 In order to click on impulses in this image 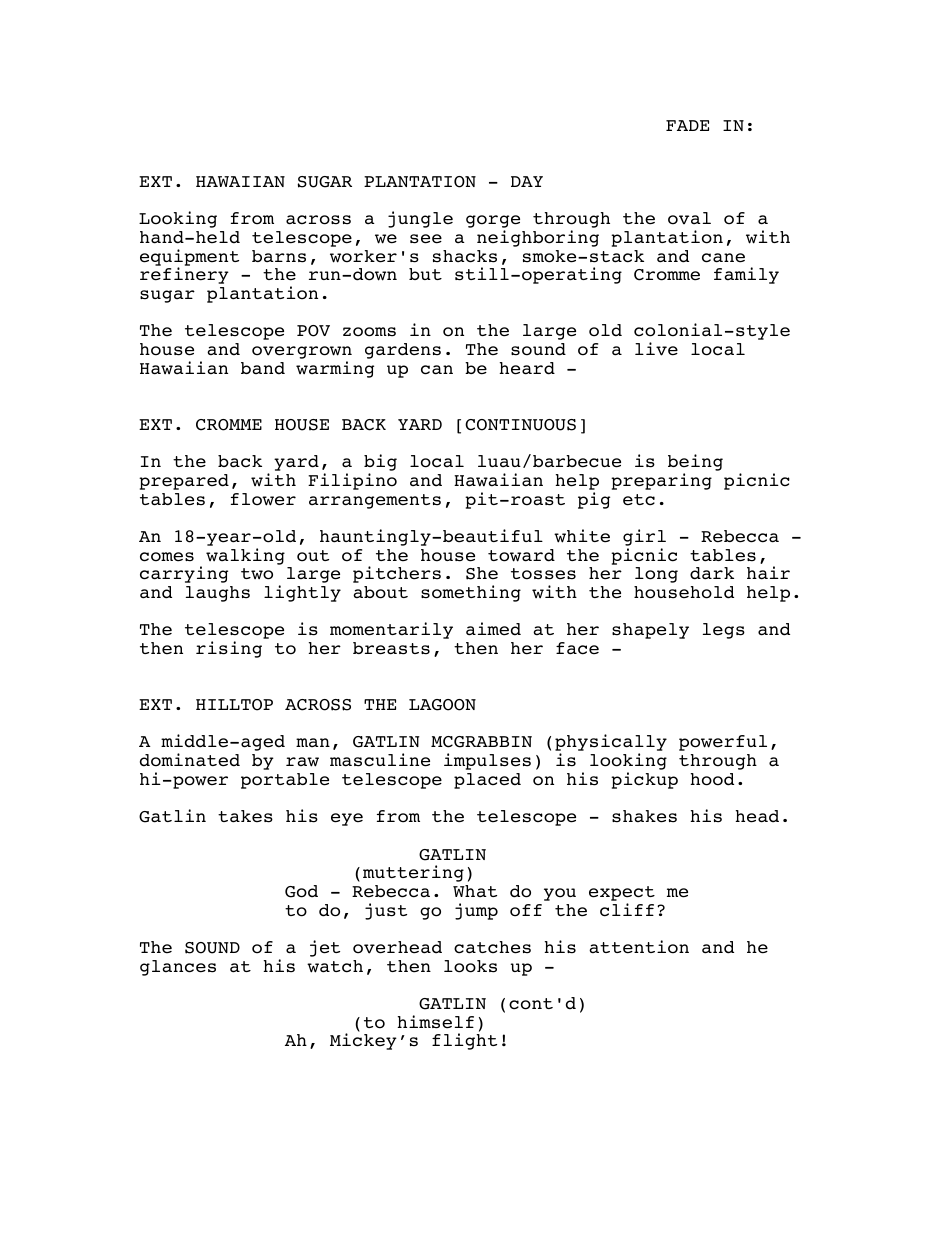, I will do `click(487, 761)`.
